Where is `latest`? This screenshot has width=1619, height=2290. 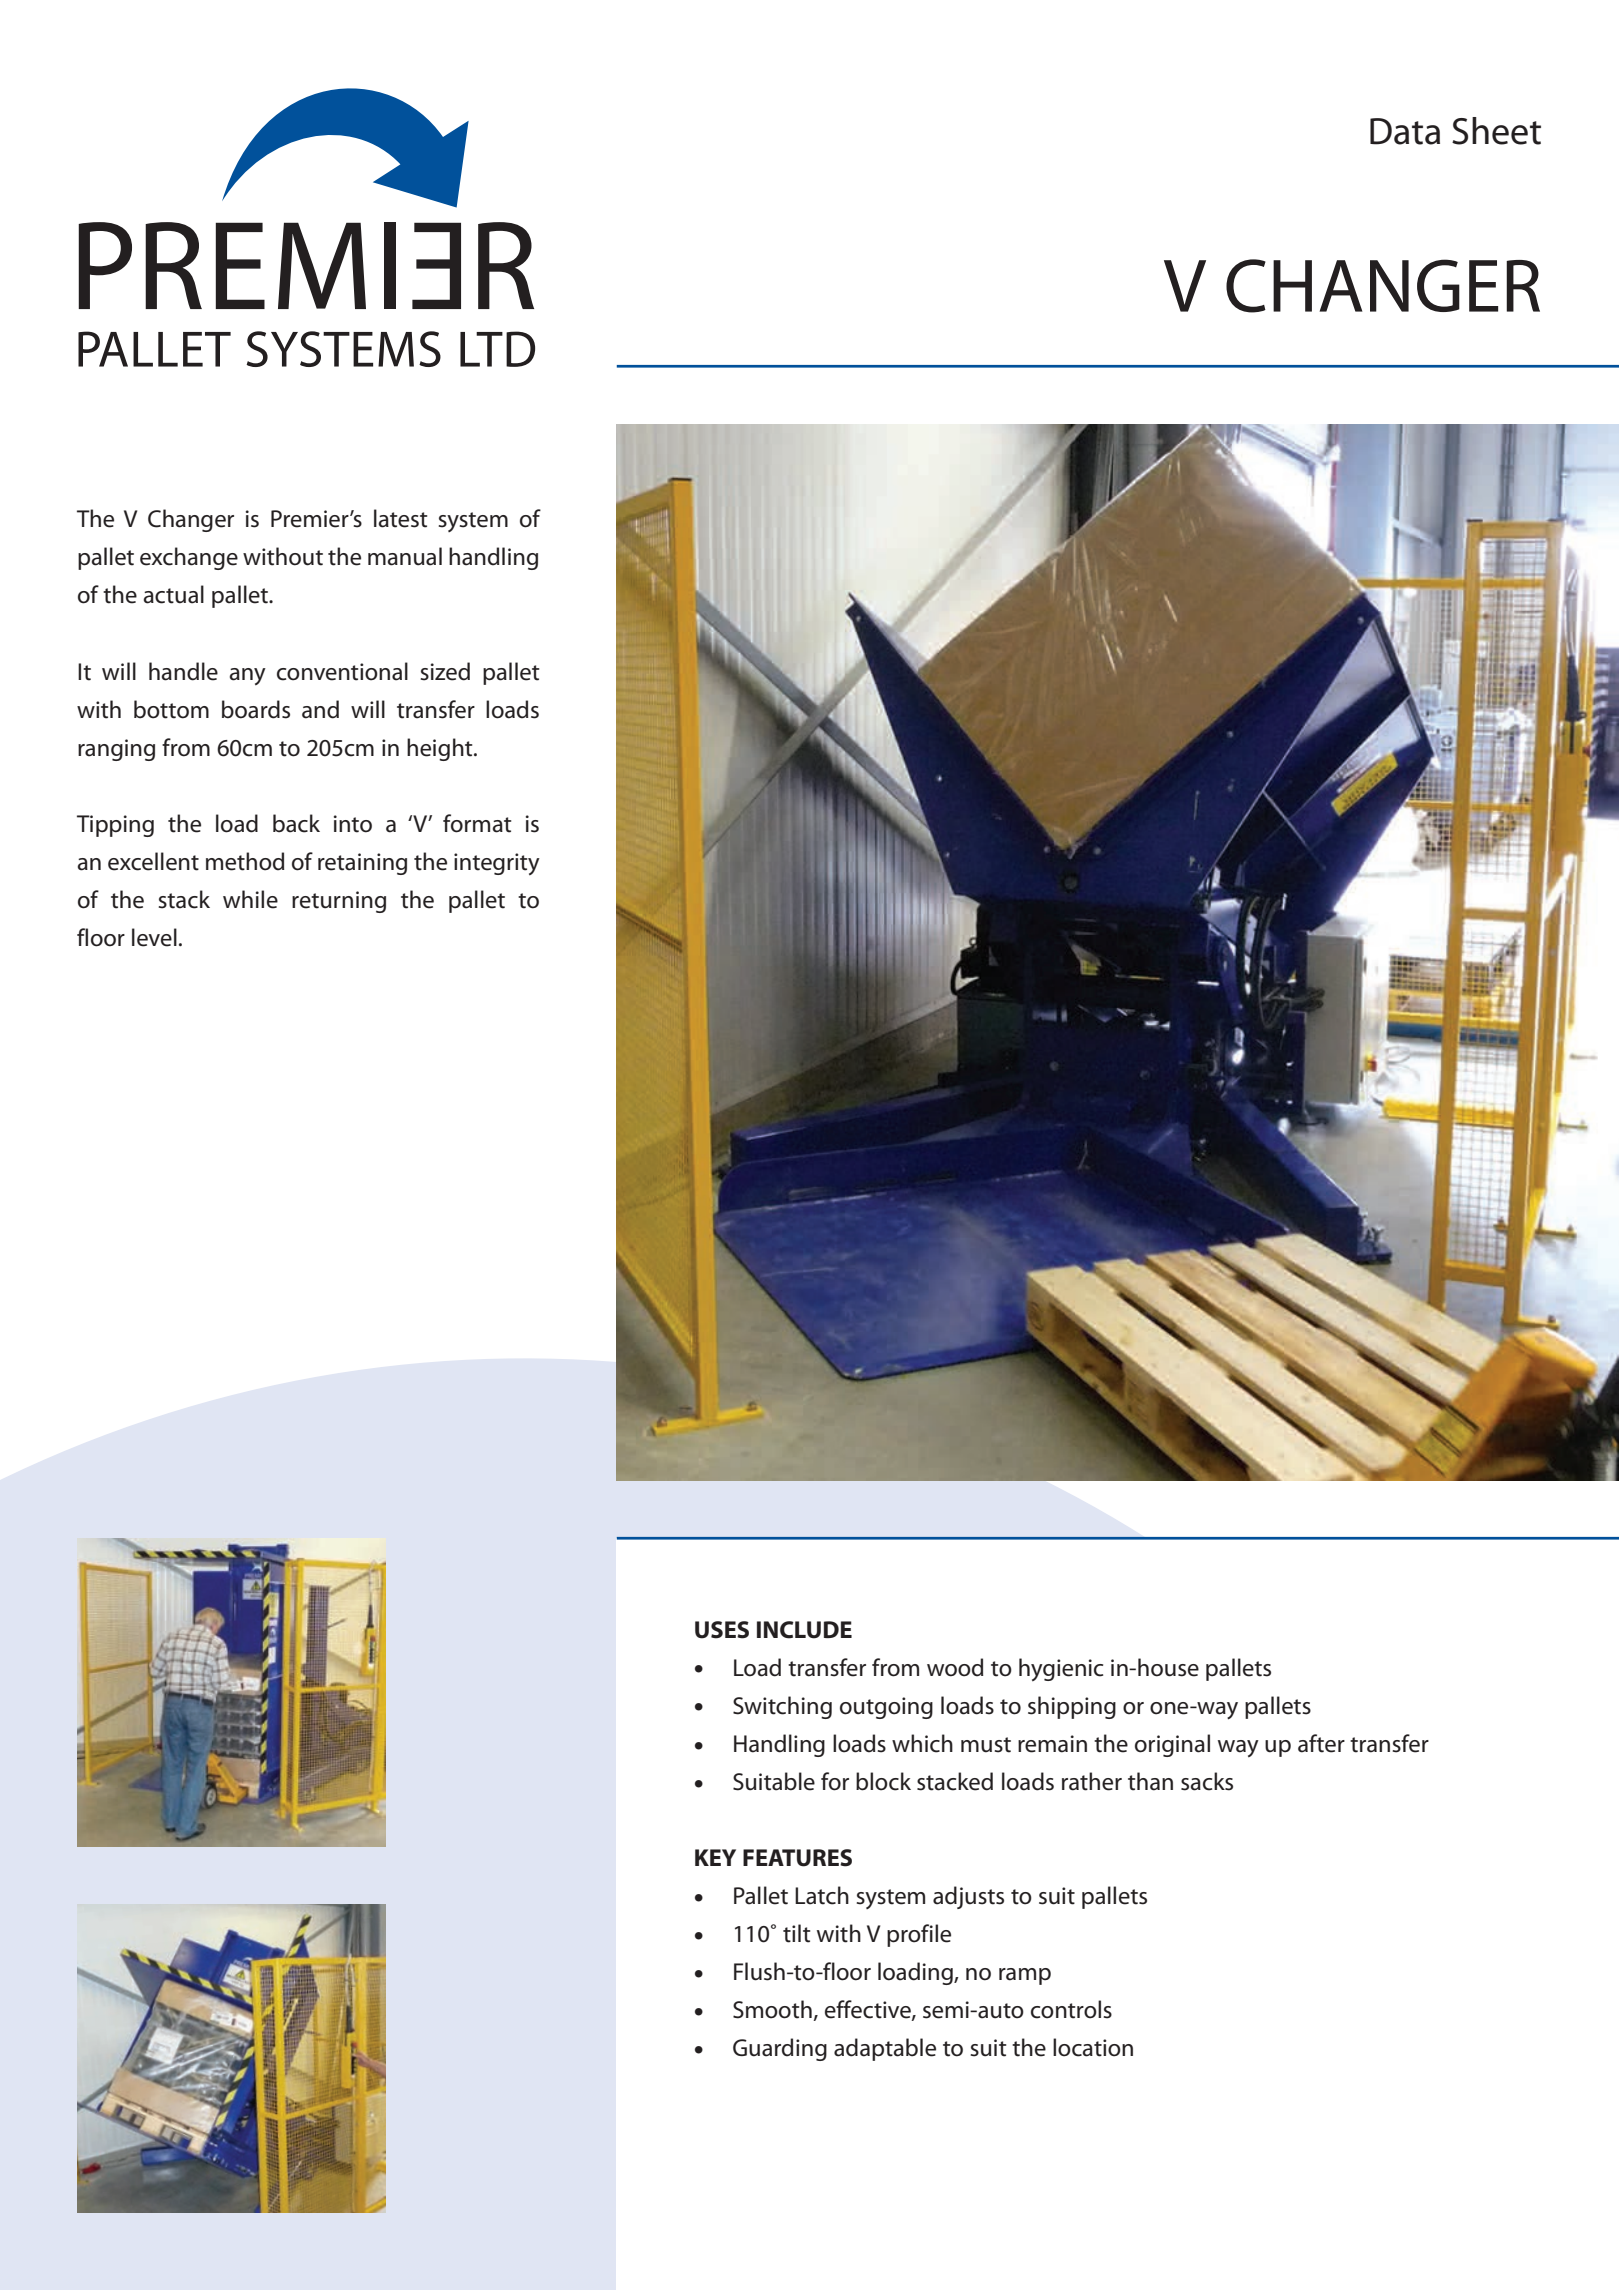
latest is located at coordinates (400, 518).
